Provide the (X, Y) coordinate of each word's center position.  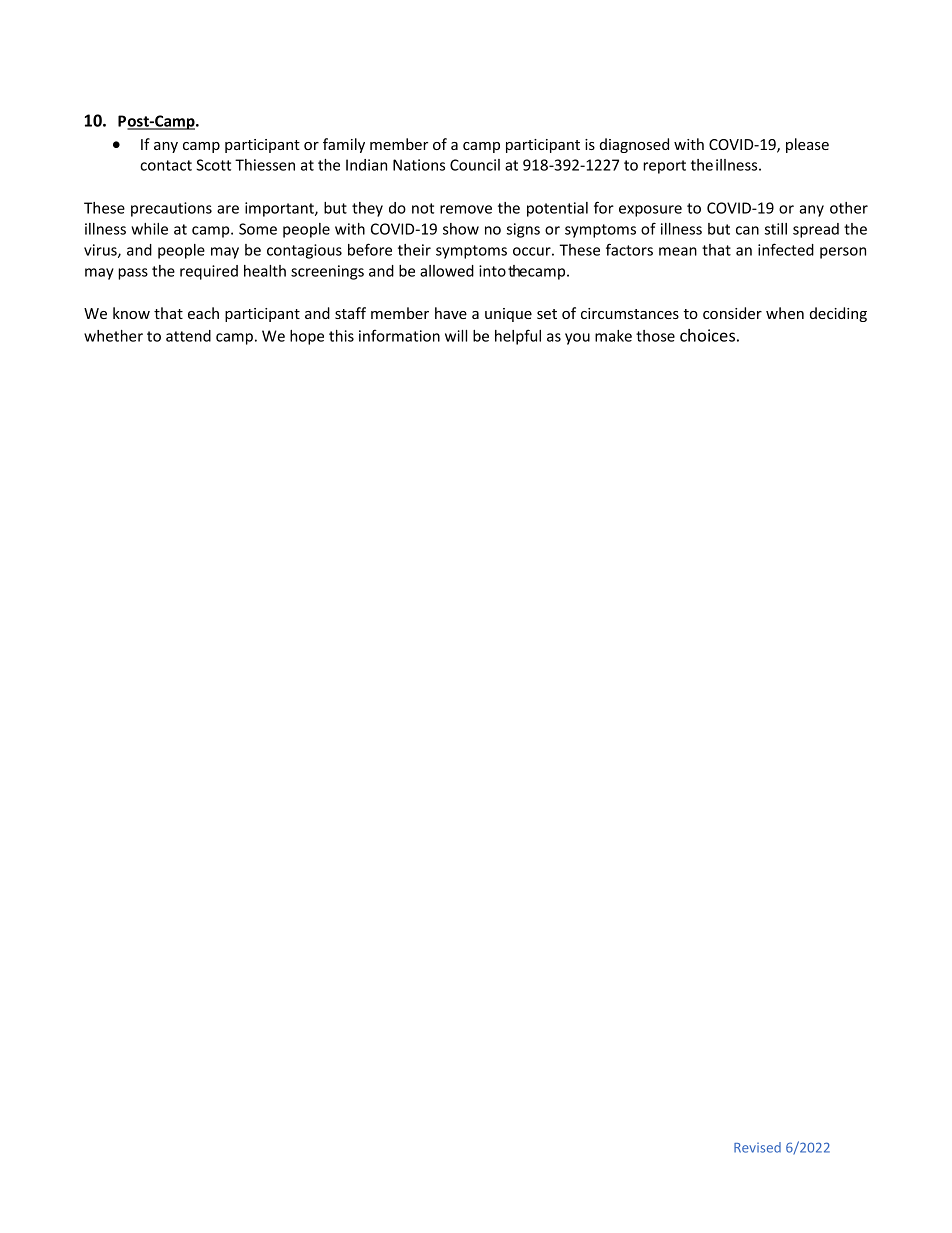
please (807, 145)
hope (307, 337)
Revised (757, 1147)
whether (113, 336)
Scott (213, 165)
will (456, 336)
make (613, 336)
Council (475, 165)
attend (188, 336)
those (655, 336)
